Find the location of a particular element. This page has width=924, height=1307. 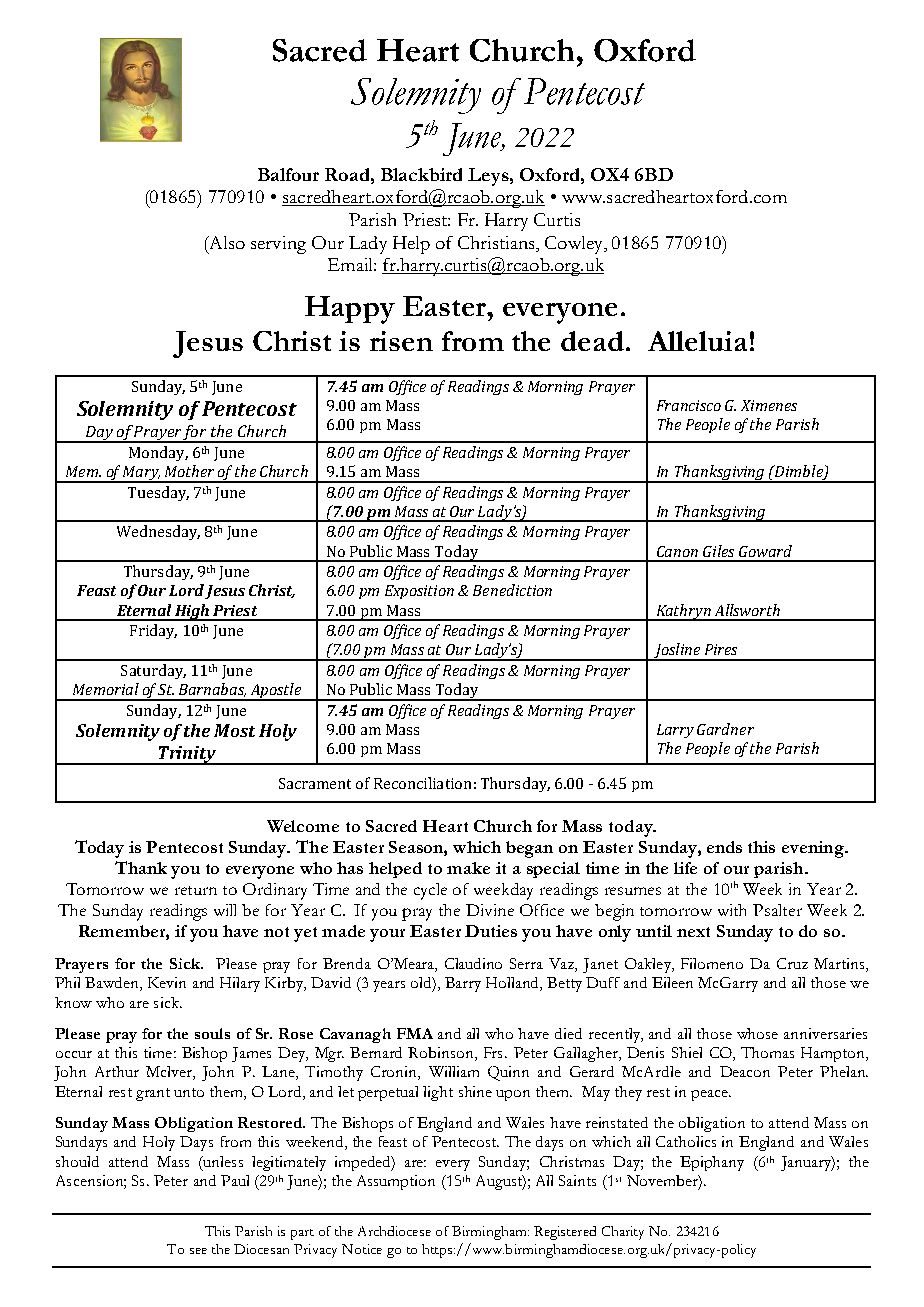

Gardner is located at coordinates (725, 729).
